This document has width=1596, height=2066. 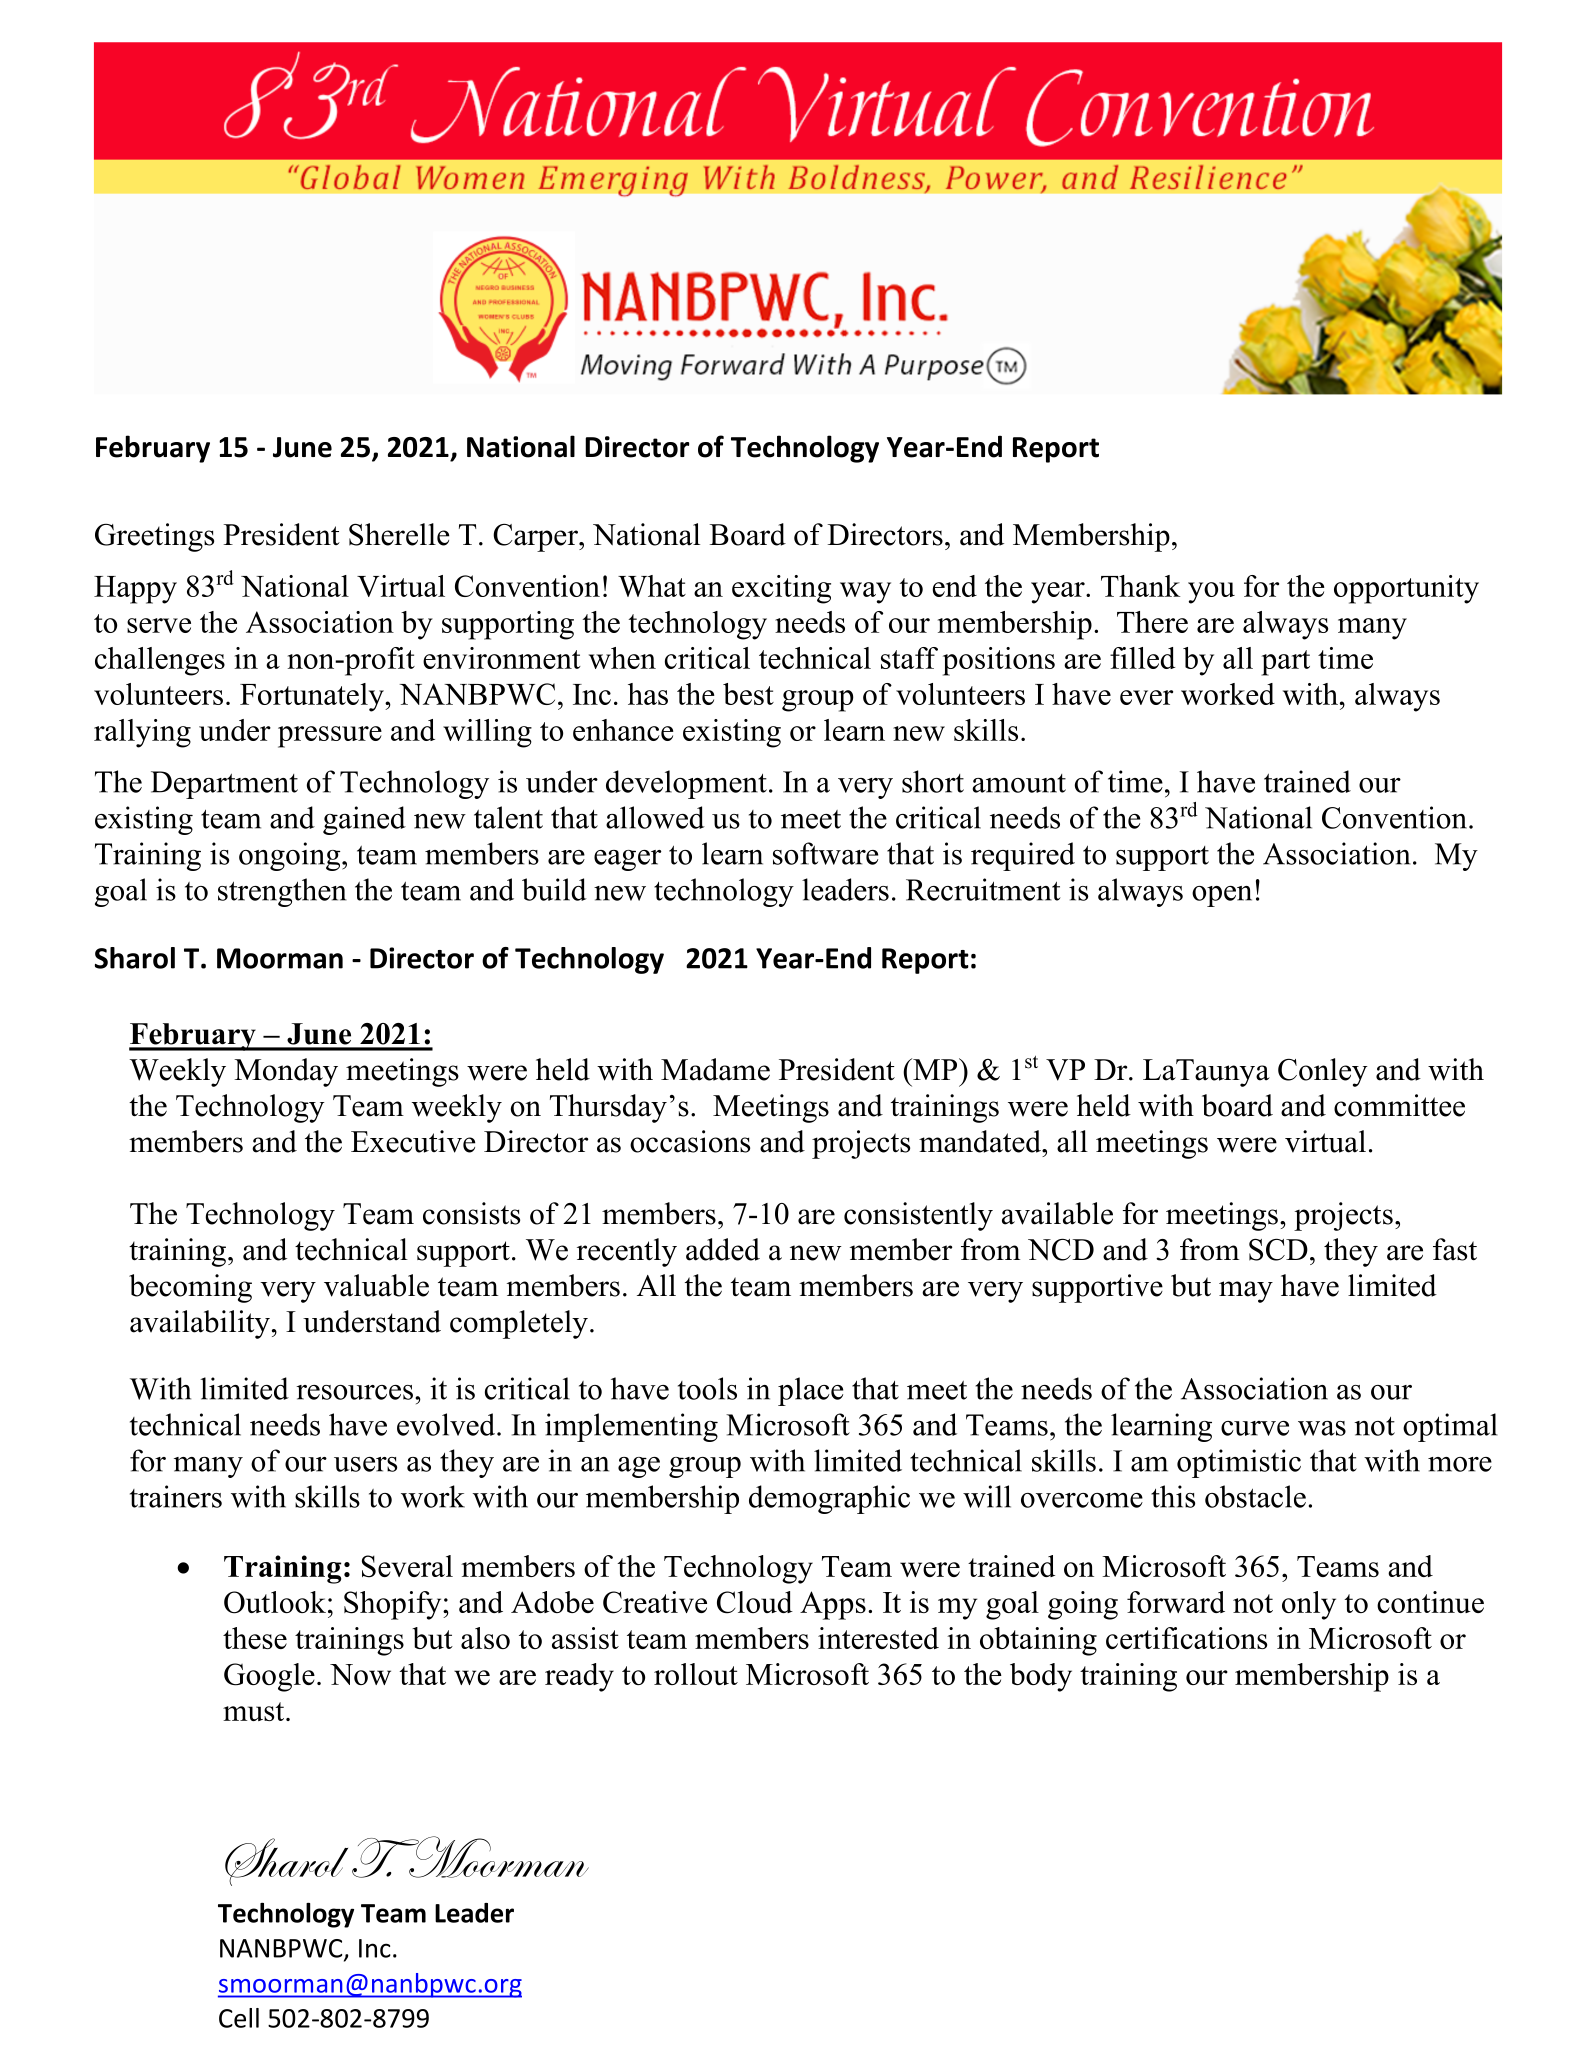 I want to click on rollout, so click(x=696, y=1674).
